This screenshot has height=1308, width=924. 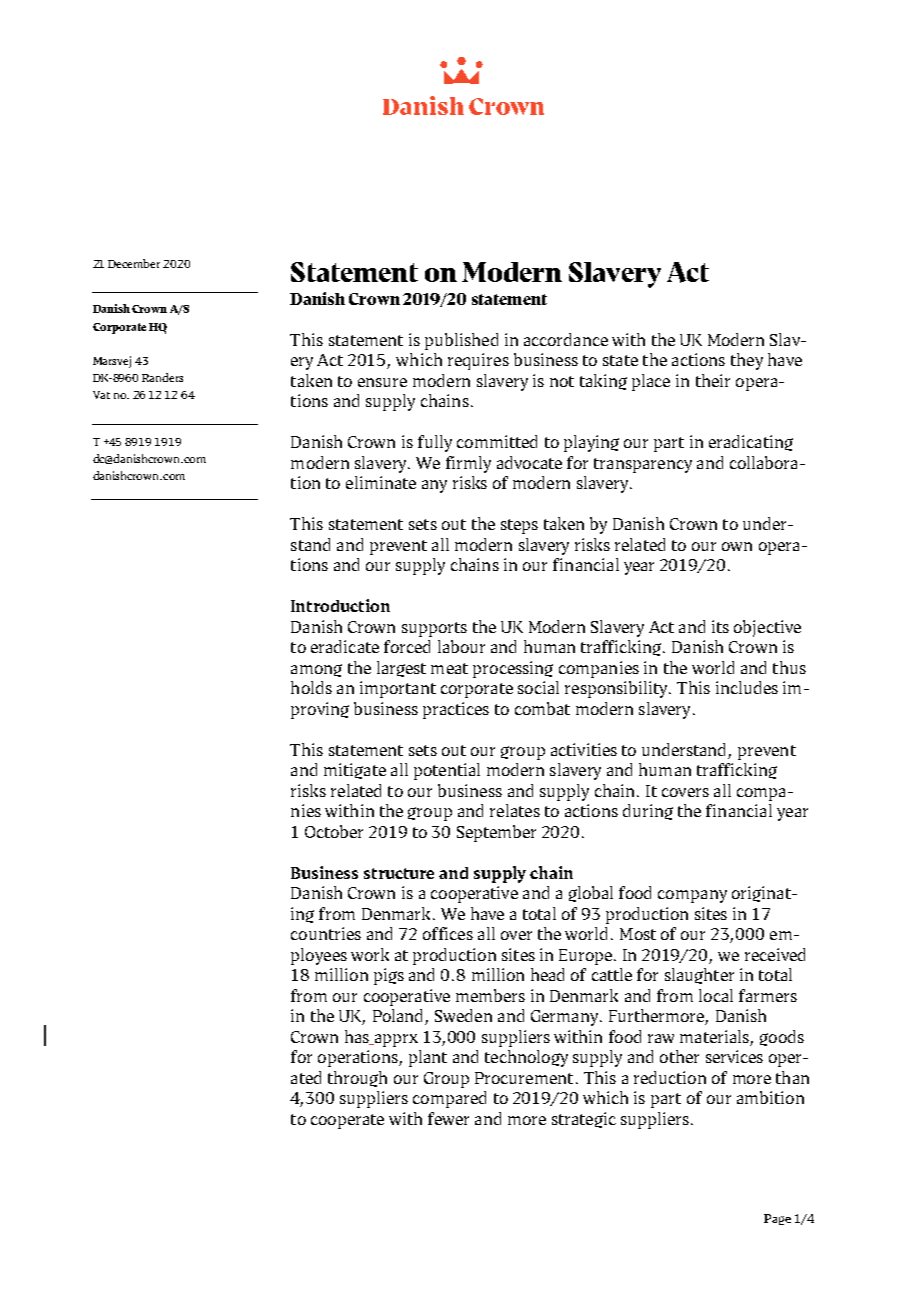 I want to click on slaughter, so click(x=699, y=976).
